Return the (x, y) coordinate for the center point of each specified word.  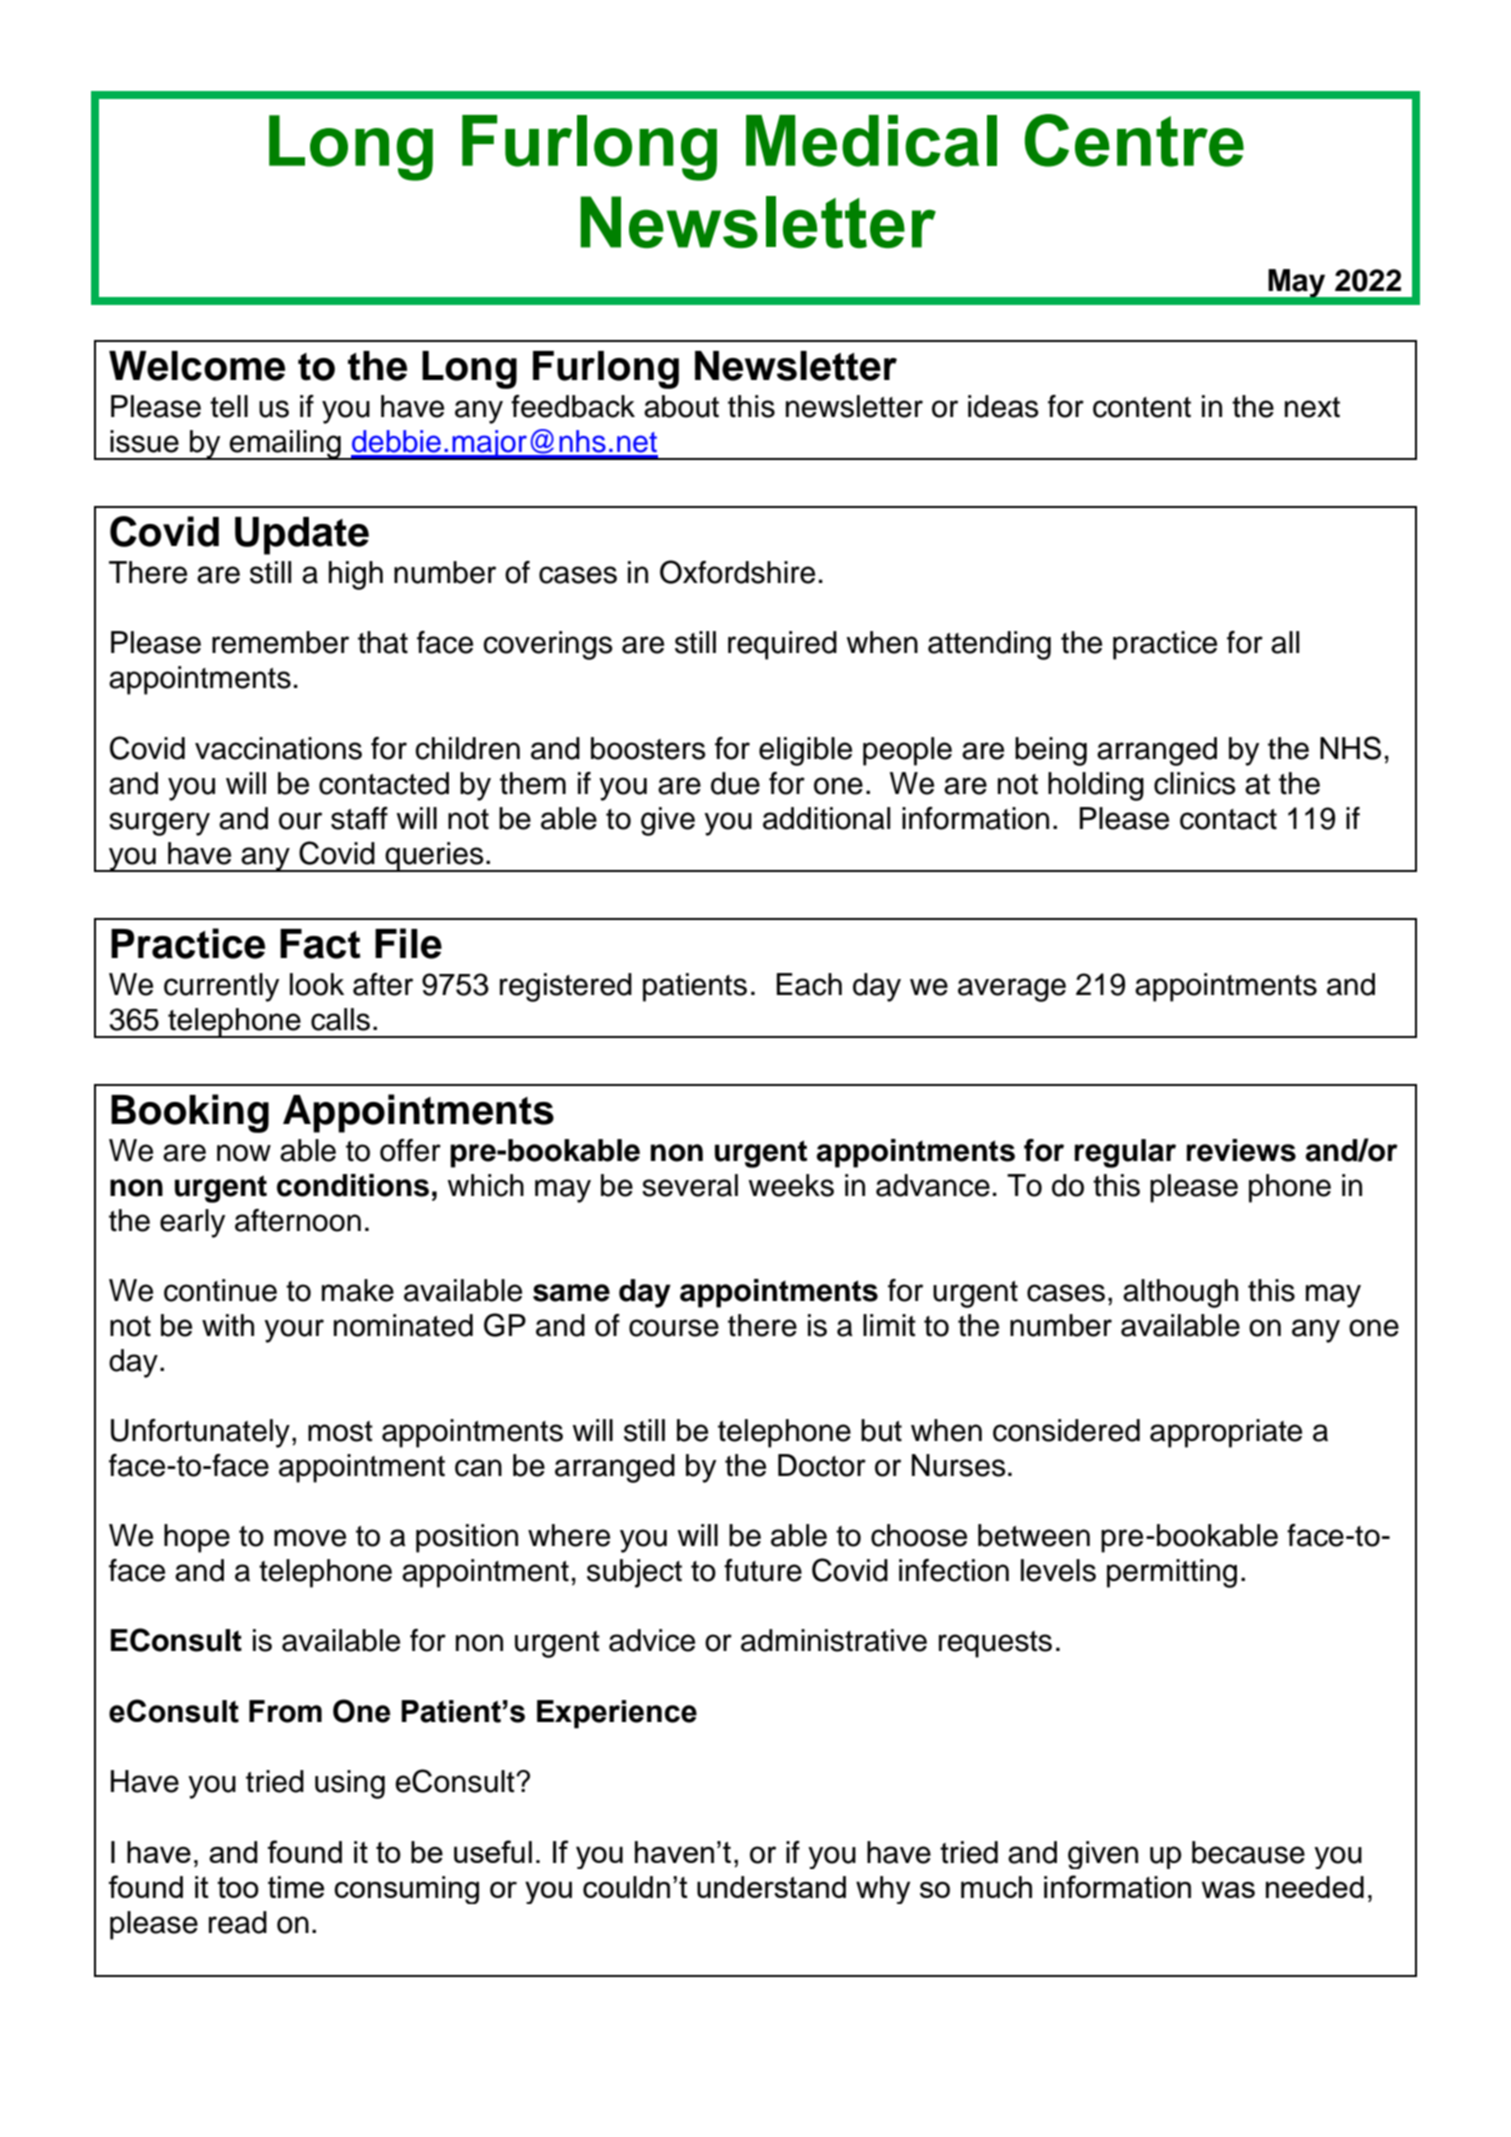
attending (989, 645)
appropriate (1226, 1433)
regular (1125, 1153)
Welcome (197, 366)
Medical (871, 141)
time (296, 1887)
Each (809, 984)
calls (340, 1019)
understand (771, 1887)
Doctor (822, 1465)
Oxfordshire (737, 572)
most (340, 1431)
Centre (1134, 140)
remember (280, 642)
